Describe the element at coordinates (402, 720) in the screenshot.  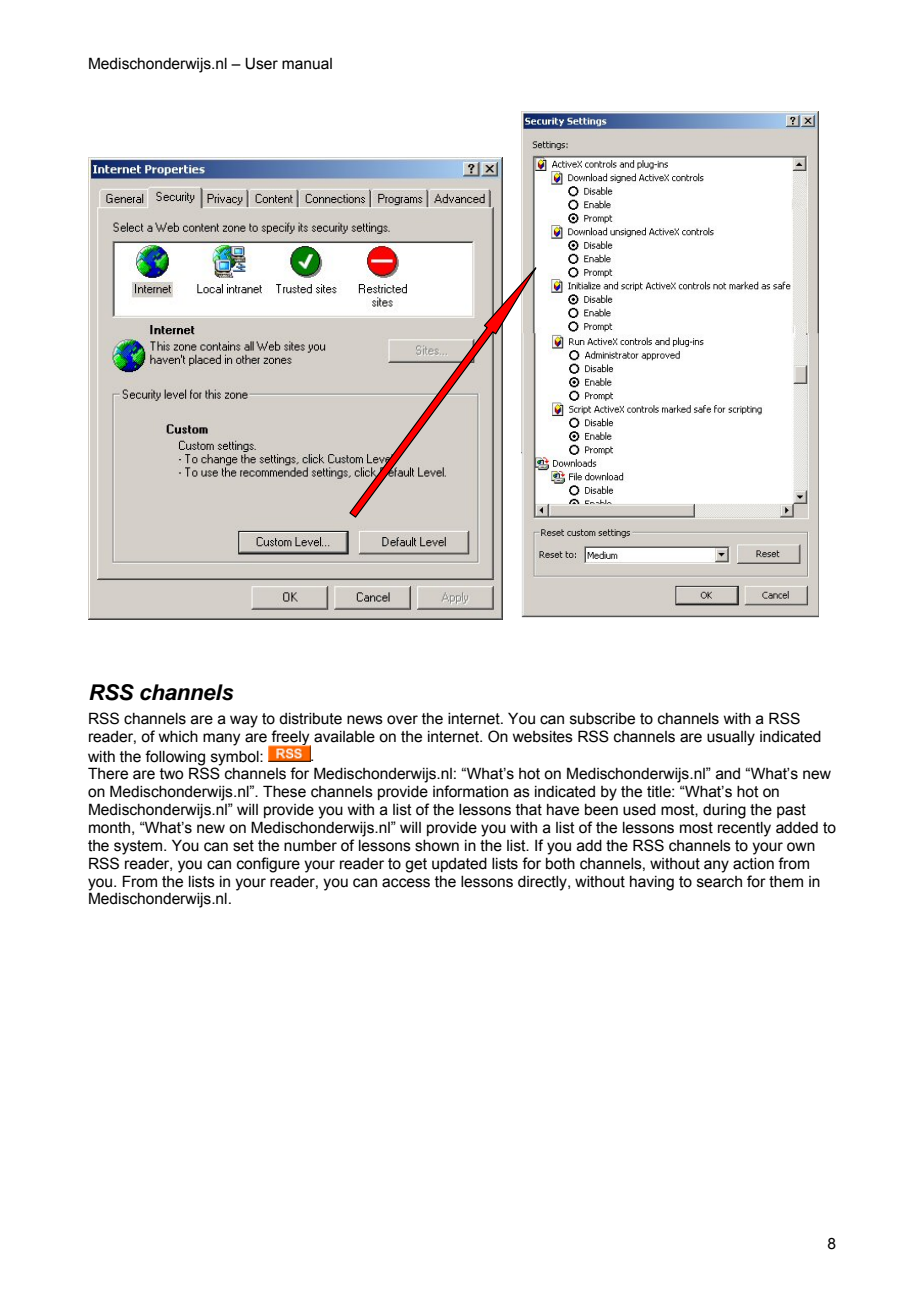
I see `over` at that location.
